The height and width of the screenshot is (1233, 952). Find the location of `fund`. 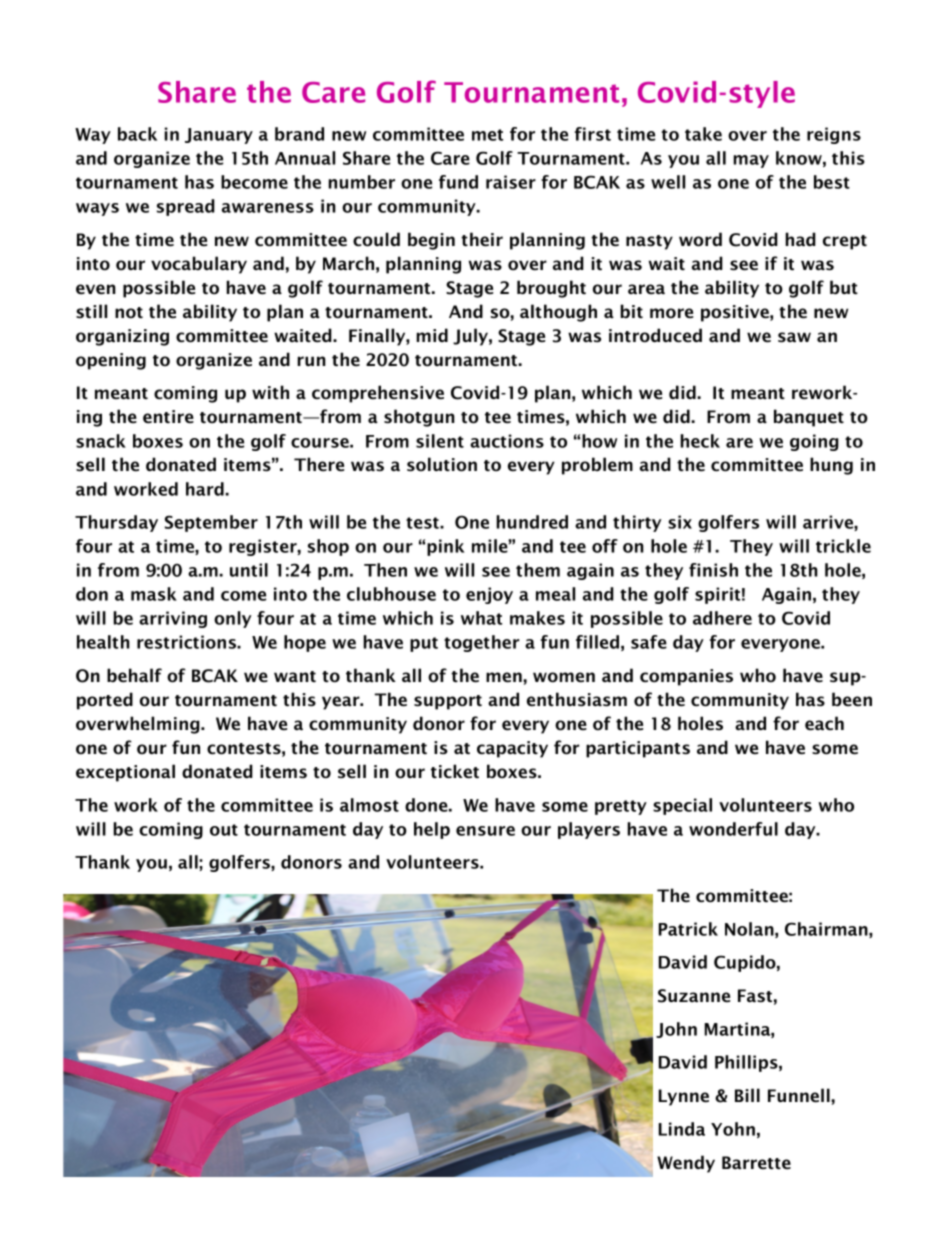

fund is located at coordinates (458, 182).
